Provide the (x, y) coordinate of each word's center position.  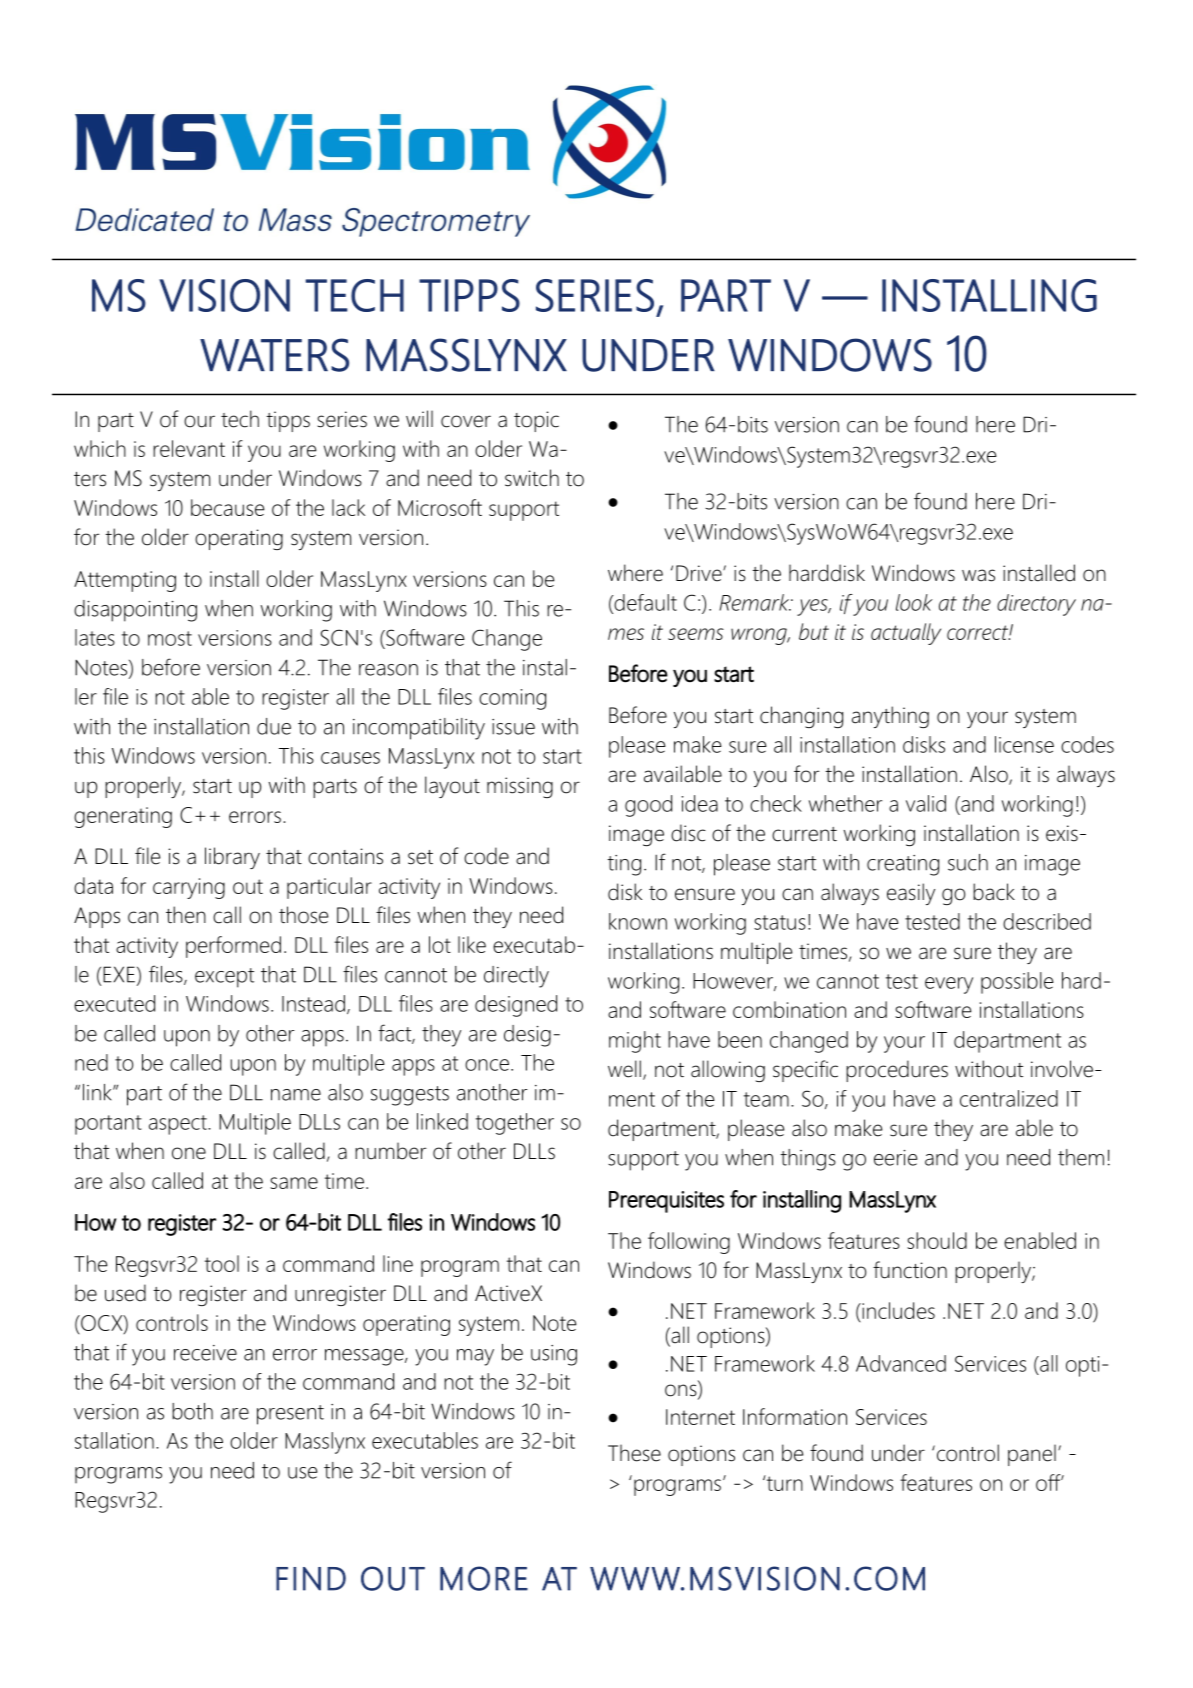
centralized (1009, 1098)
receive (205, 1353)
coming (512, 699)
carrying (189, 888)
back (994, 892)
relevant (189, 448)
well (624, 1069)
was (978, 575)
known (638, 921)
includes (897, 1310)
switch (532, 478)
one (189, 1153)
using (554, 1355)
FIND (311, 1579)
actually (906, 634)
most (170, 638)
